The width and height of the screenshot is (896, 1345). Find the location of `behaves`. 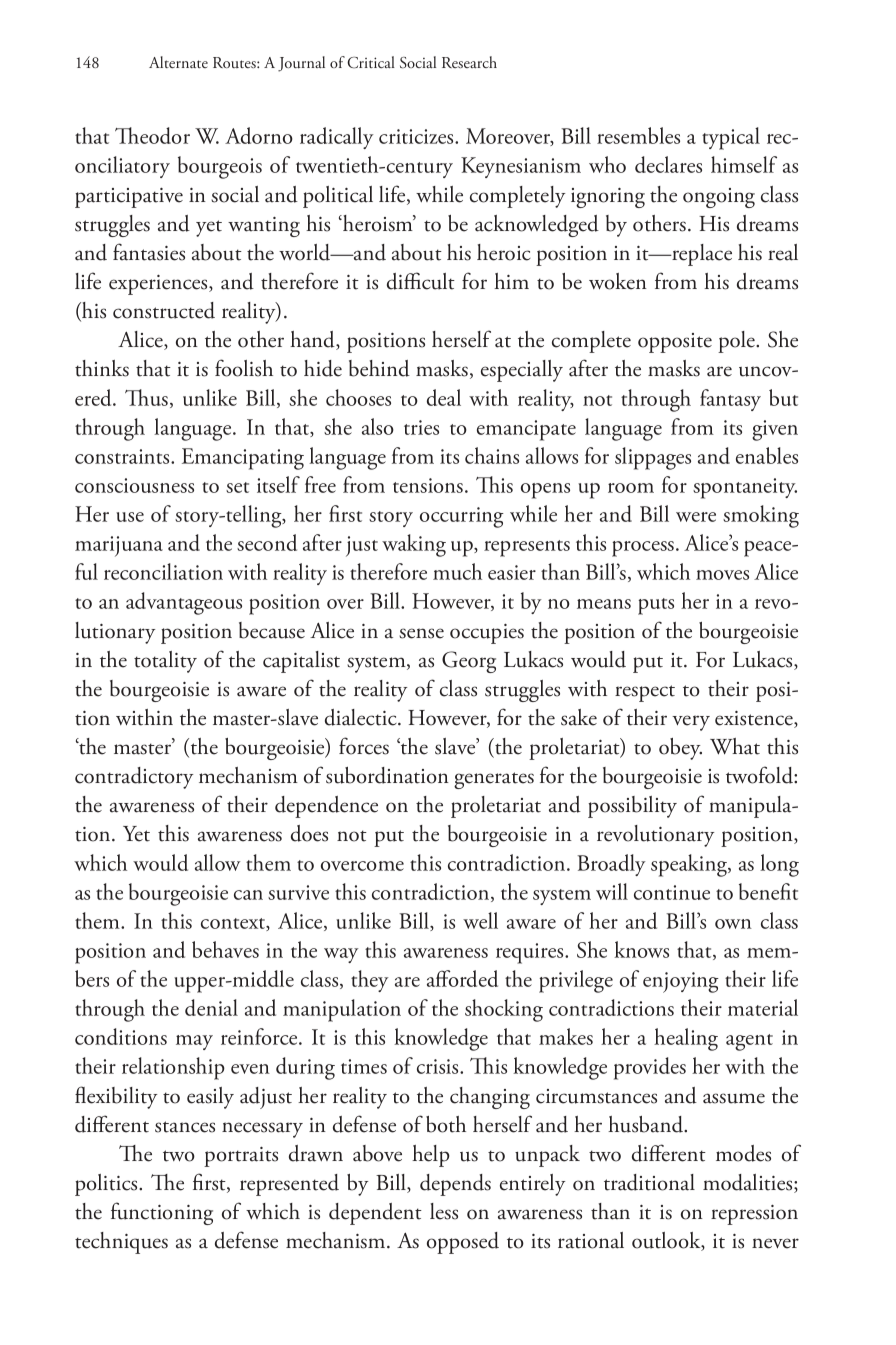

behaves is located at coordinates (225, 949).
